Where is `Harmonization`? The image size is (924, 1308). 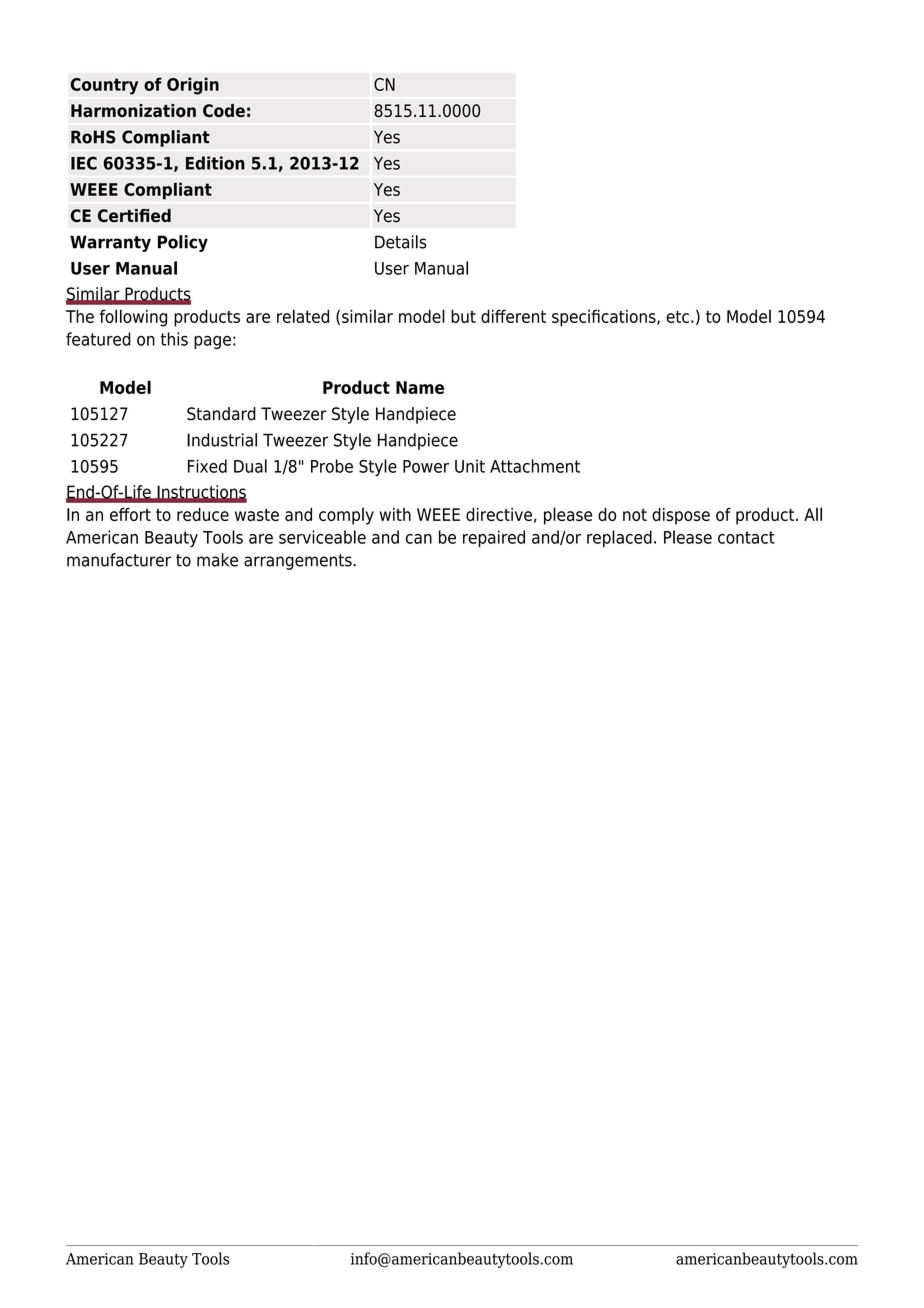 Harmonization is located at coordinates (133, 110).
